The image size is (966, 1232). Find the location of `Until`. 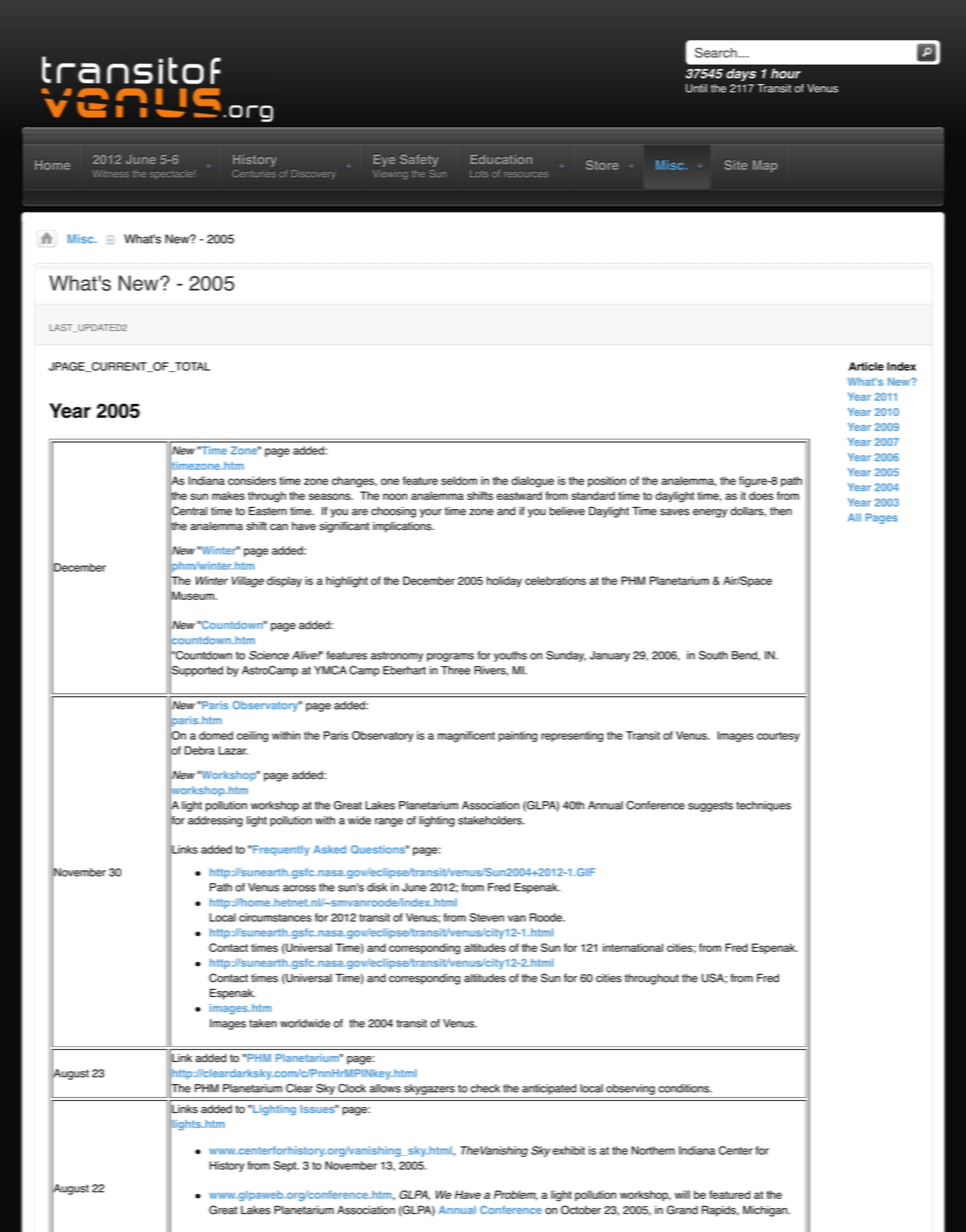

Until is located at coordinates (696, 88).
